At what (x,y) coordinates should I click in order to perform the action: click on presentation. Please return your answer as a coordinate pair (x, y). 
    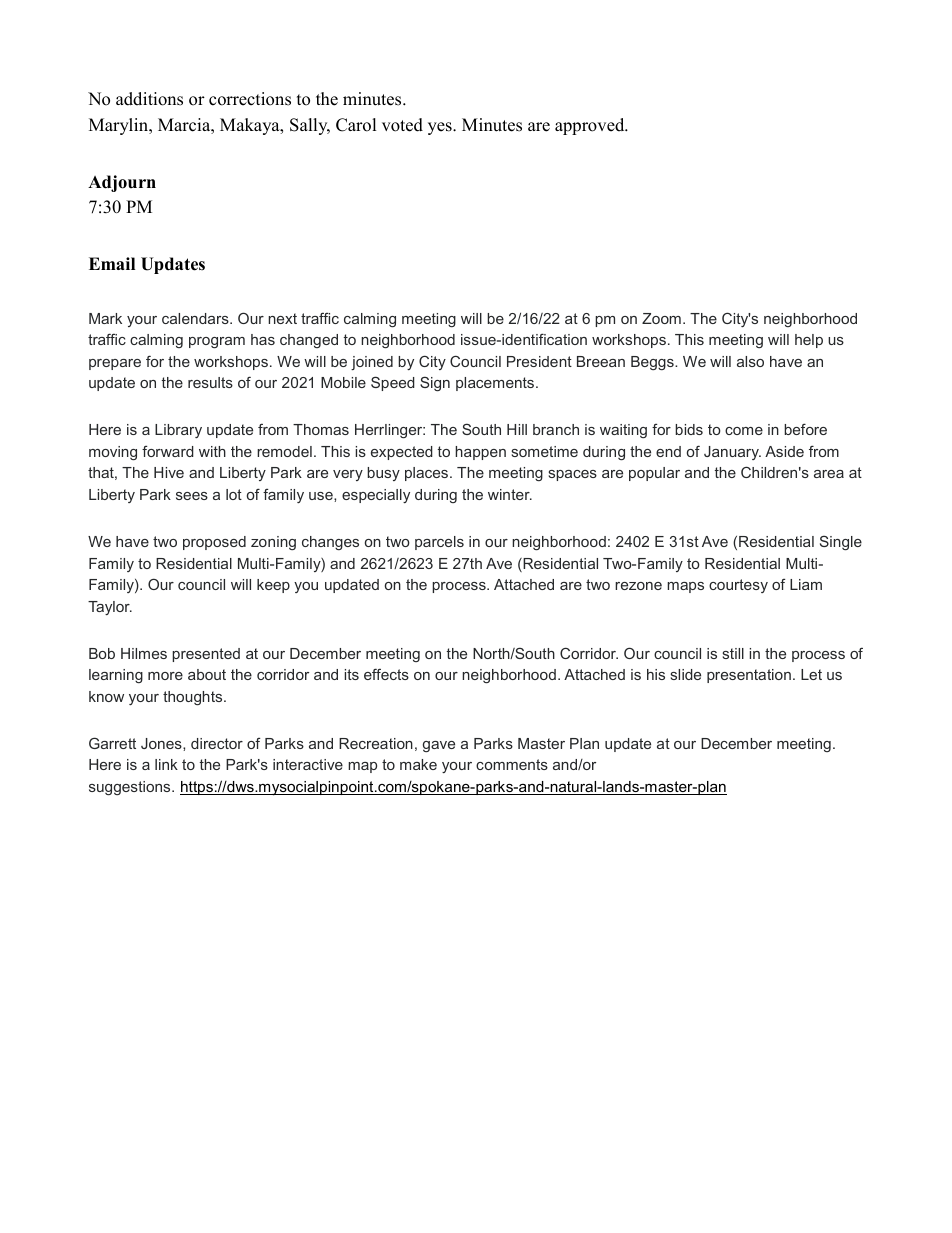
    Looking at the image, I should click on (749, 676).
